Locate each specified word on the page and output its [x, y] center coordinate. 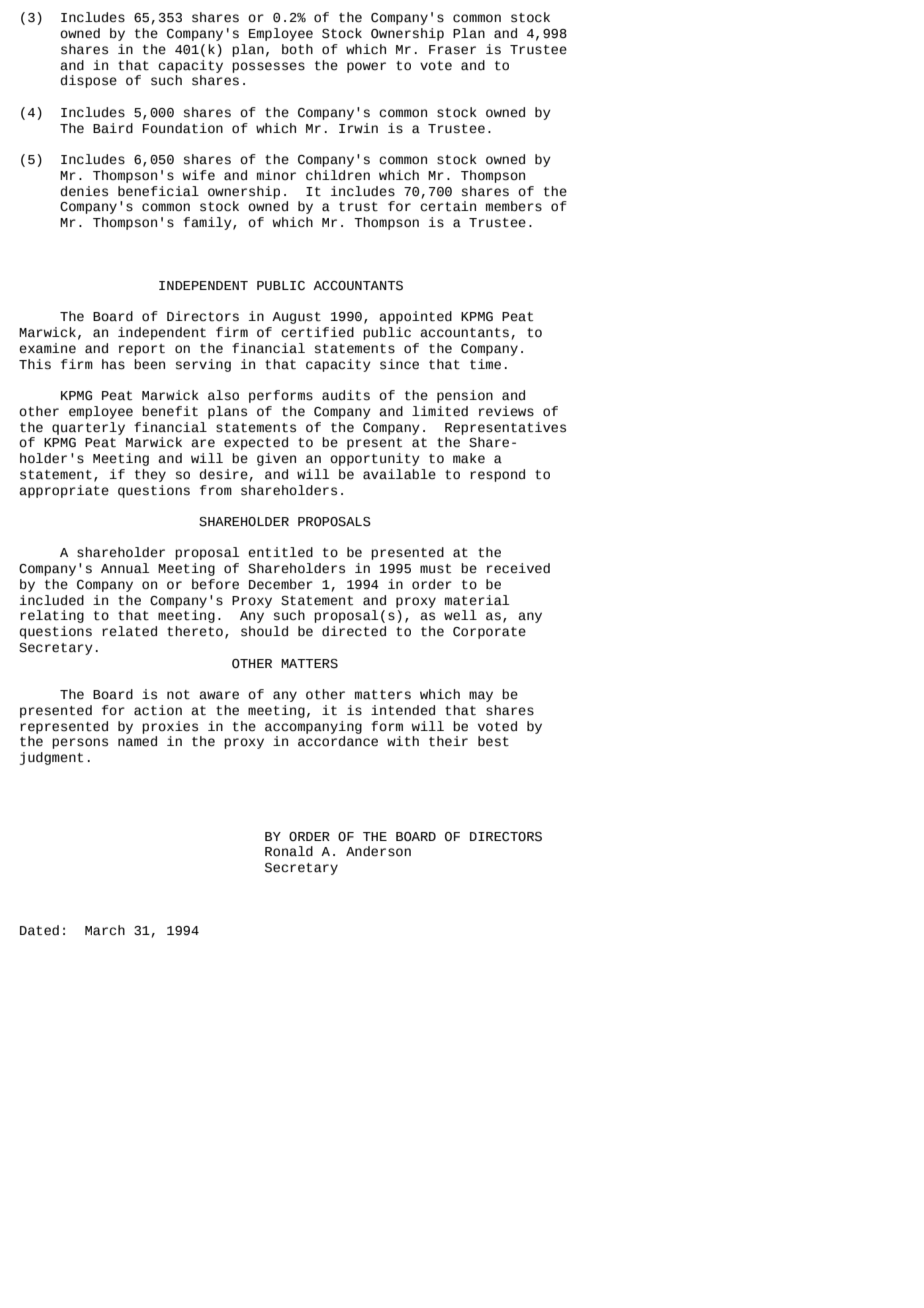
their [448, 741]
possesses [268, 67]
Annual [125, 568]
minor [276, 175]
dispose [89, 81]
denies [84, 191]
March [105, 930]
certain [448, 206]
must [435, 569]
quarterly [88, 428]
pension [465, 396]
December [281, 584]
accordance [338, 741]
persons [80, 743]
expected [256, 443]
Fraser [452, 50]
